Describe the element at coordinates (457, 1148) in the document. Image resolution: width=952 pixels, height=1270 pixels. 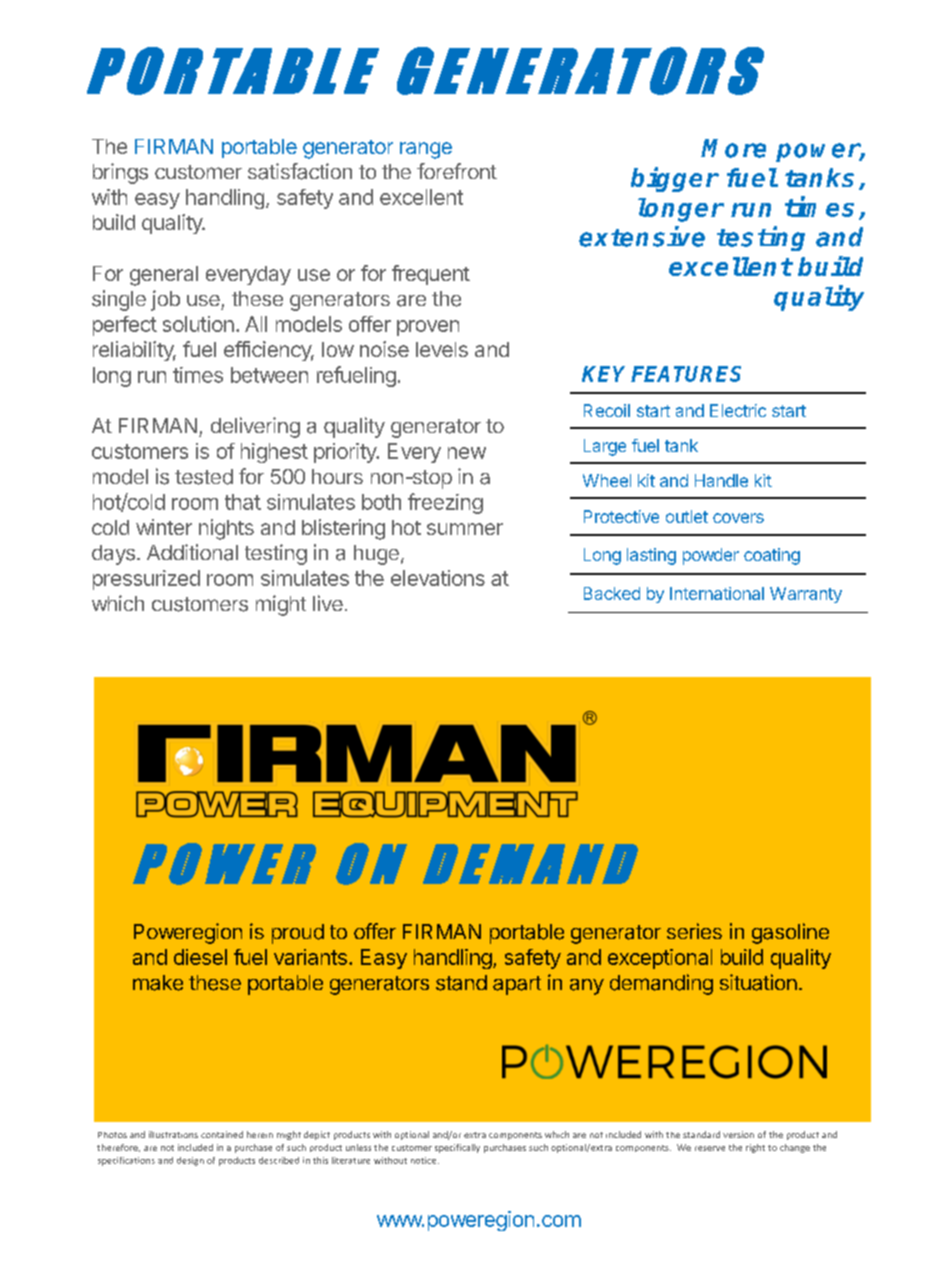
I see `specifically` at that location.
